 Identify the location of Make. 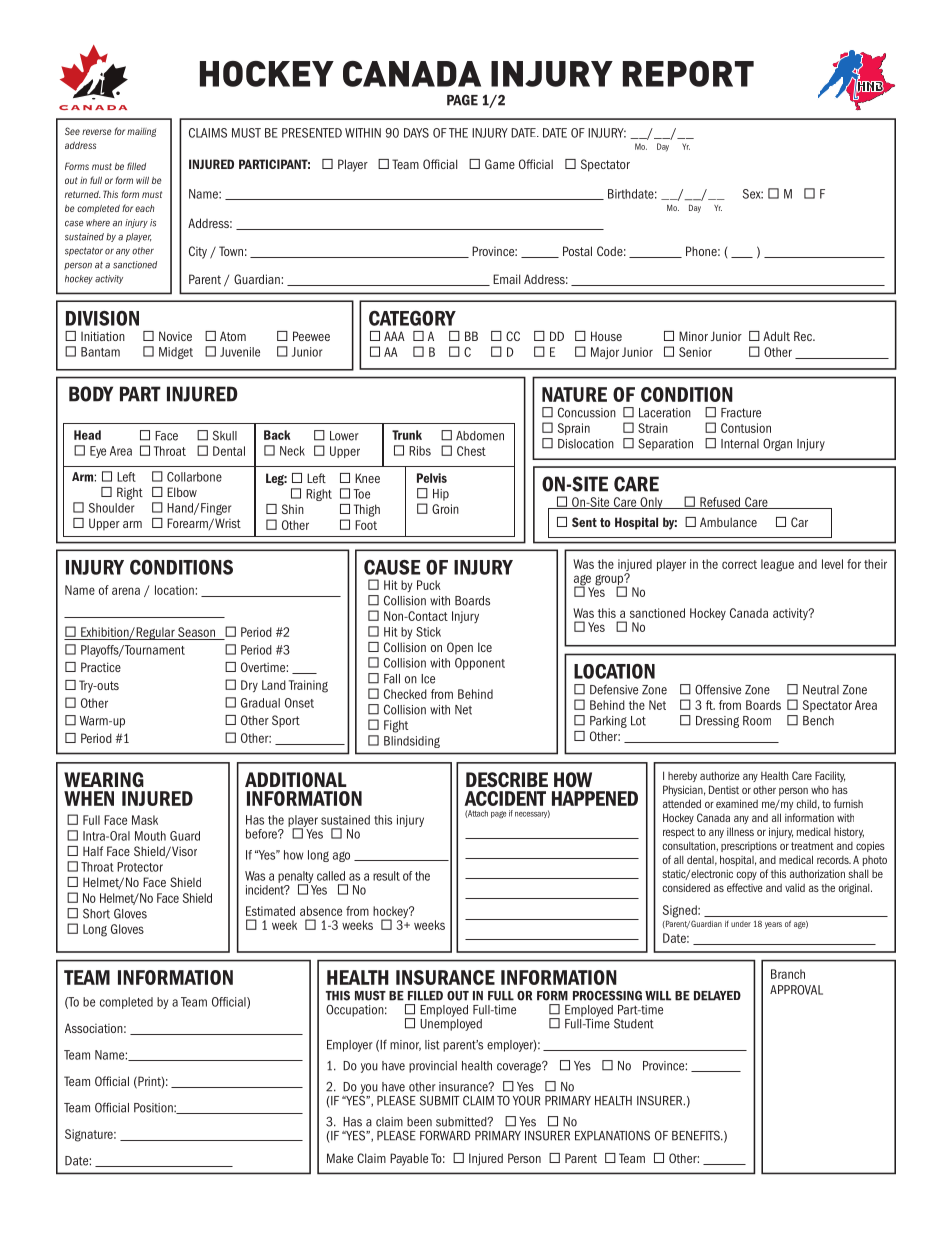
(340, 1158).
